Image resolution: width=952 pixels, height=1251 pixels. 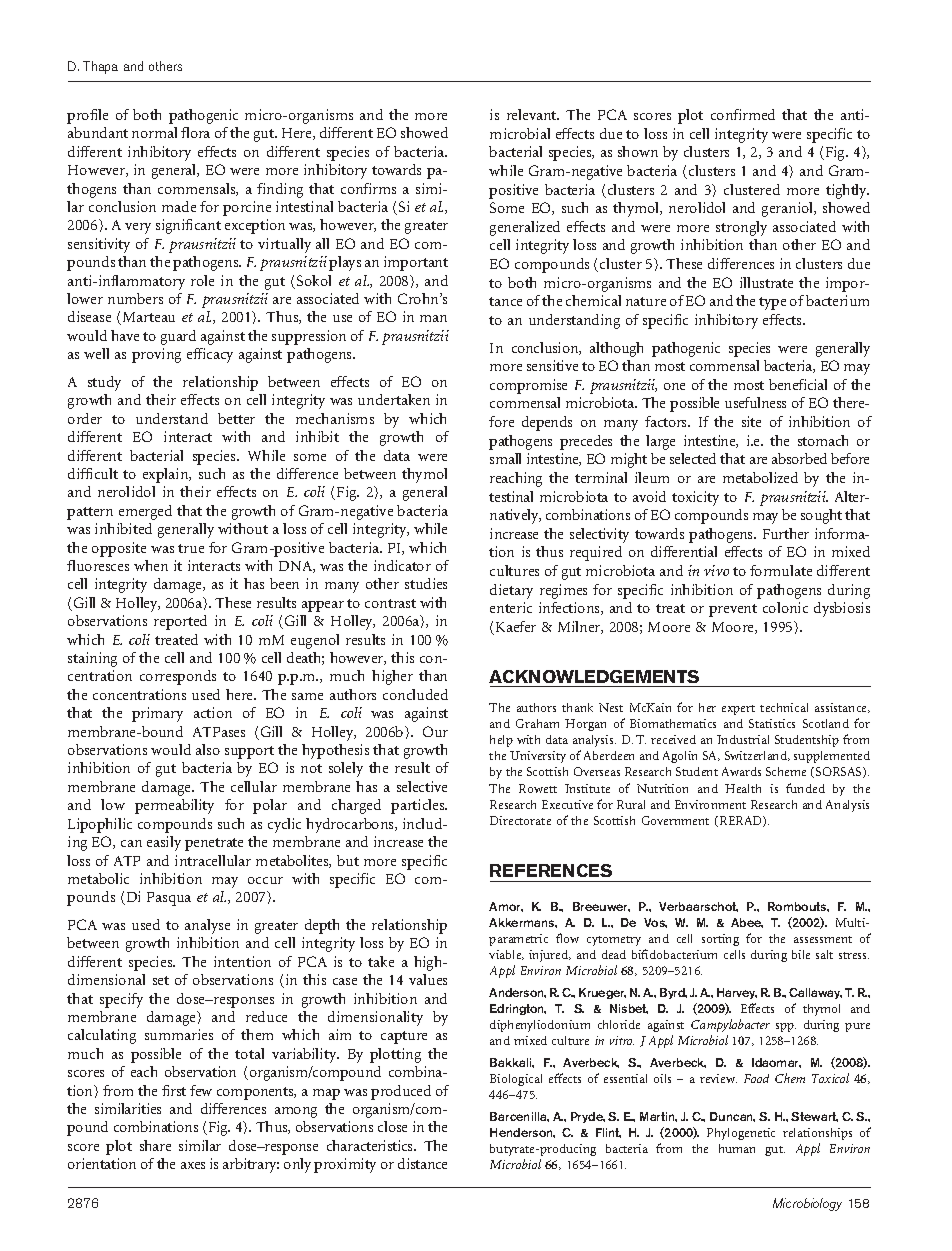 I want to click on share, so click(x=155, y=1145).
